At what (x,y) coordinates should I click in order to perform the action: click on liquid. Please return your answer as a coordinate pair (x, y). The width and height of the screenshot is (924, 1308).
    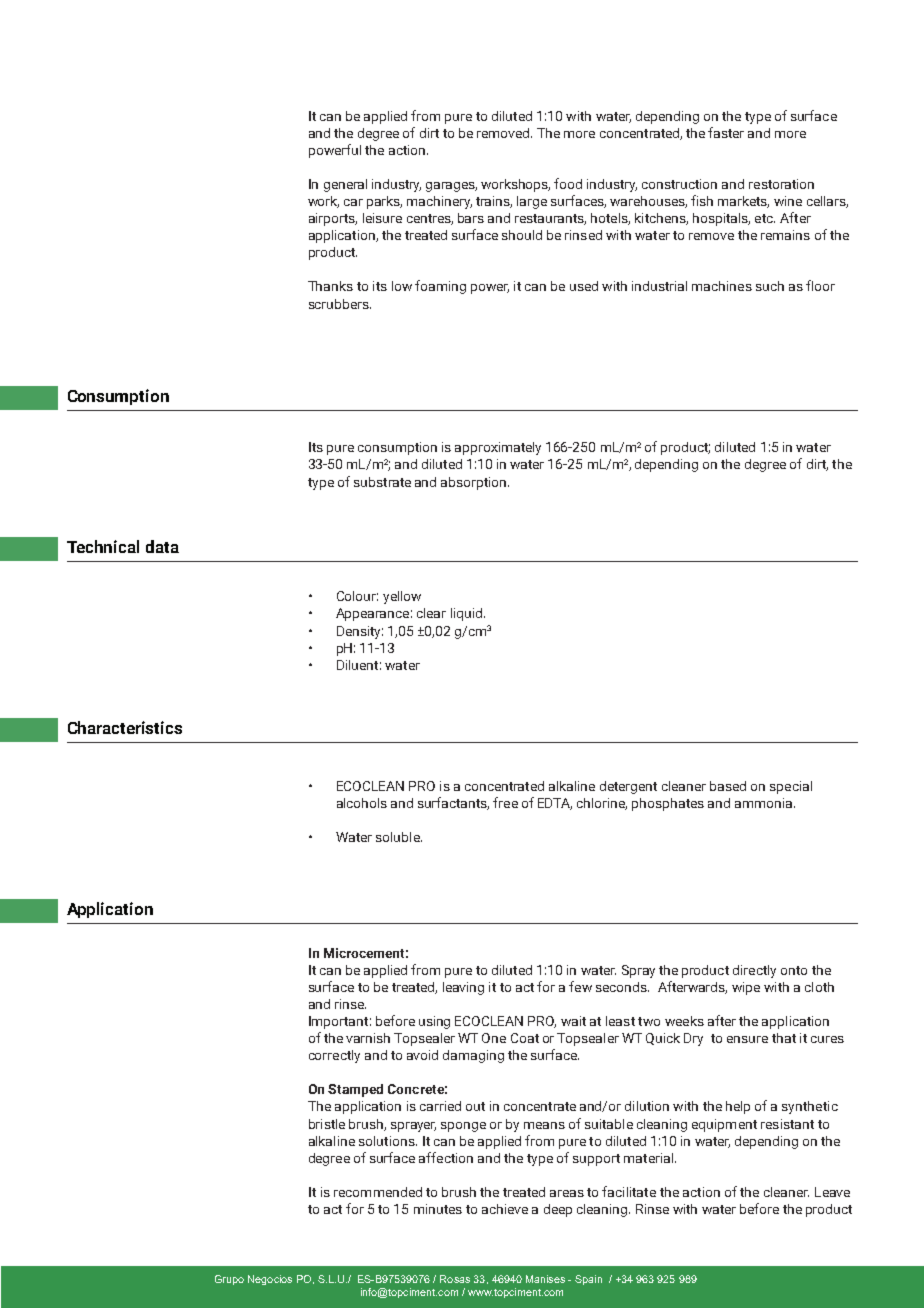
    Looking at the image, I should click on (466, 614).
